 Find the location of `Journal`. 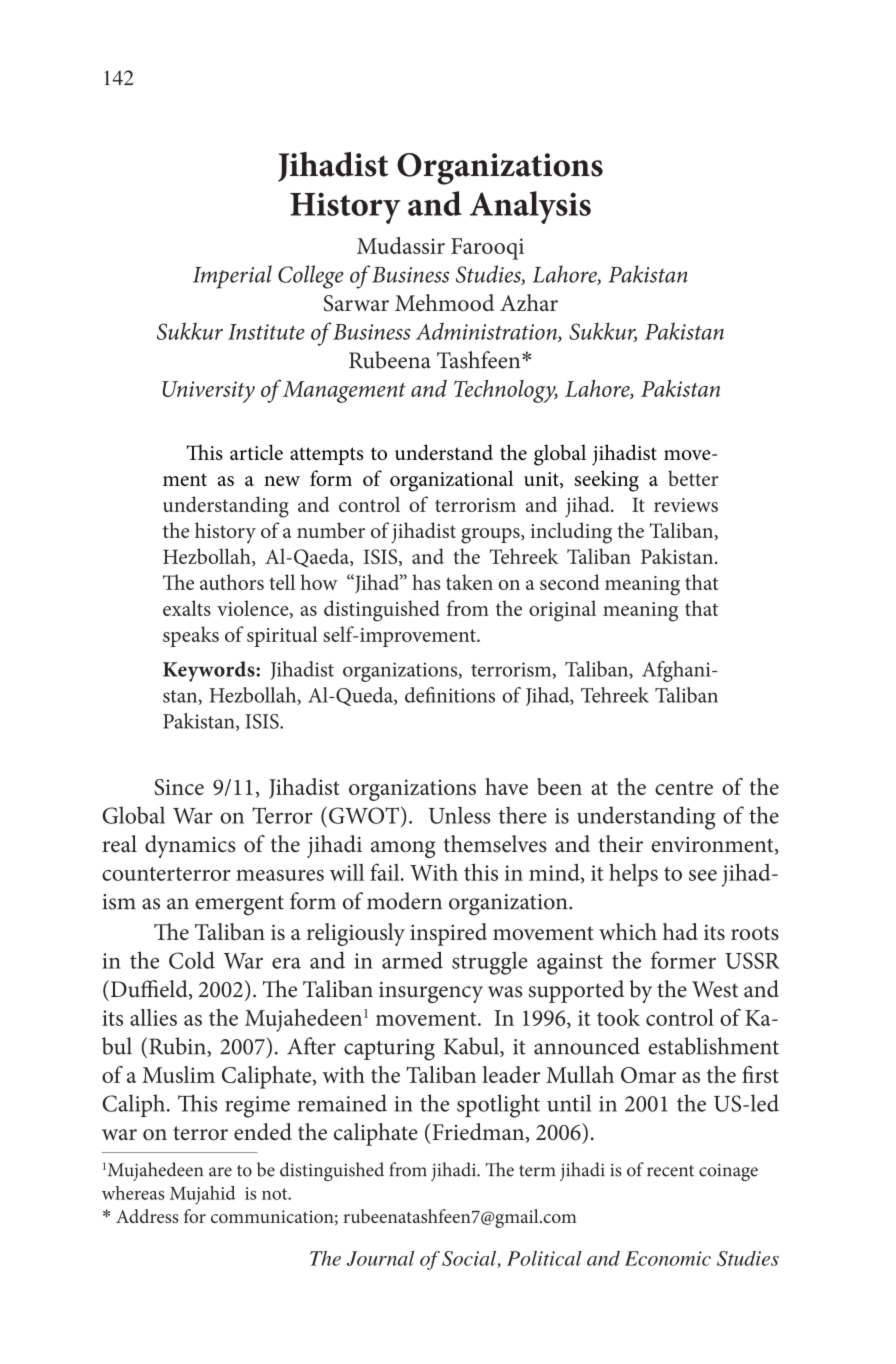

Journal is located at coordinates (380, 1258).
